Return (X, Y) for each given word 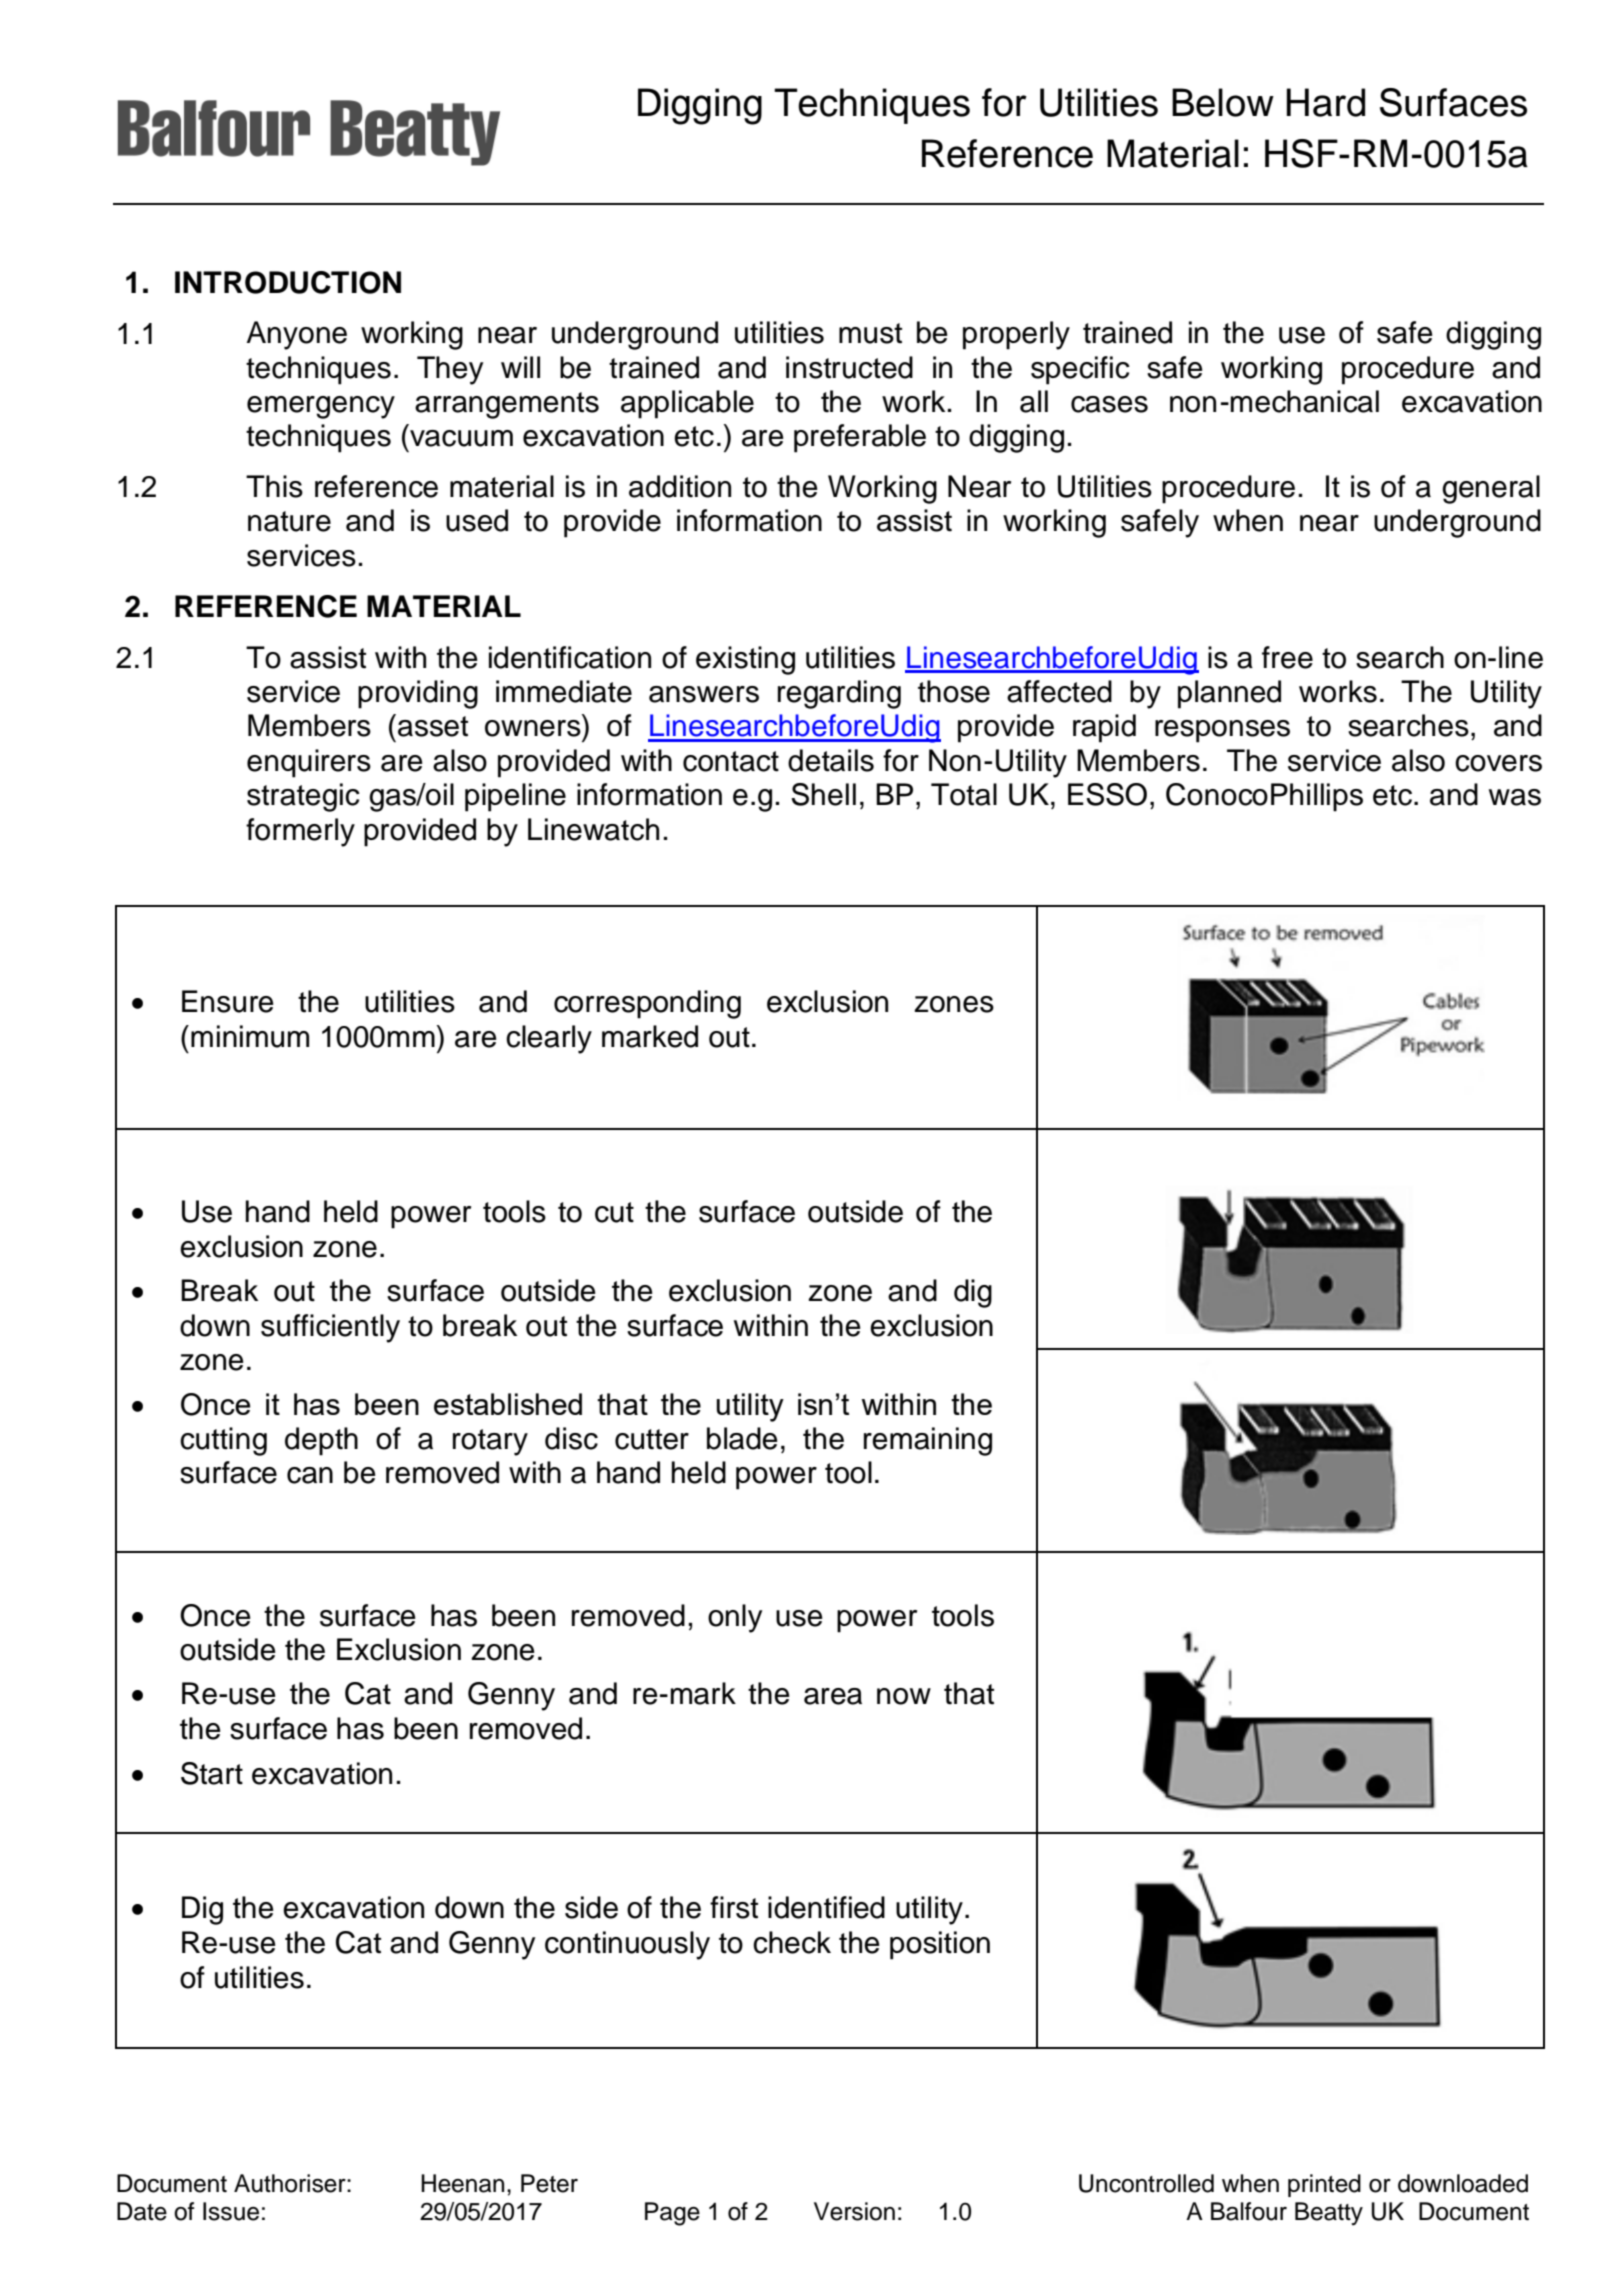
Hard (1326, 102)
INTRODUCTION (288, 282)
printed (1324, 2185)
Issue (231, 2211)
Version (854, 2211)
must (870, 333)
